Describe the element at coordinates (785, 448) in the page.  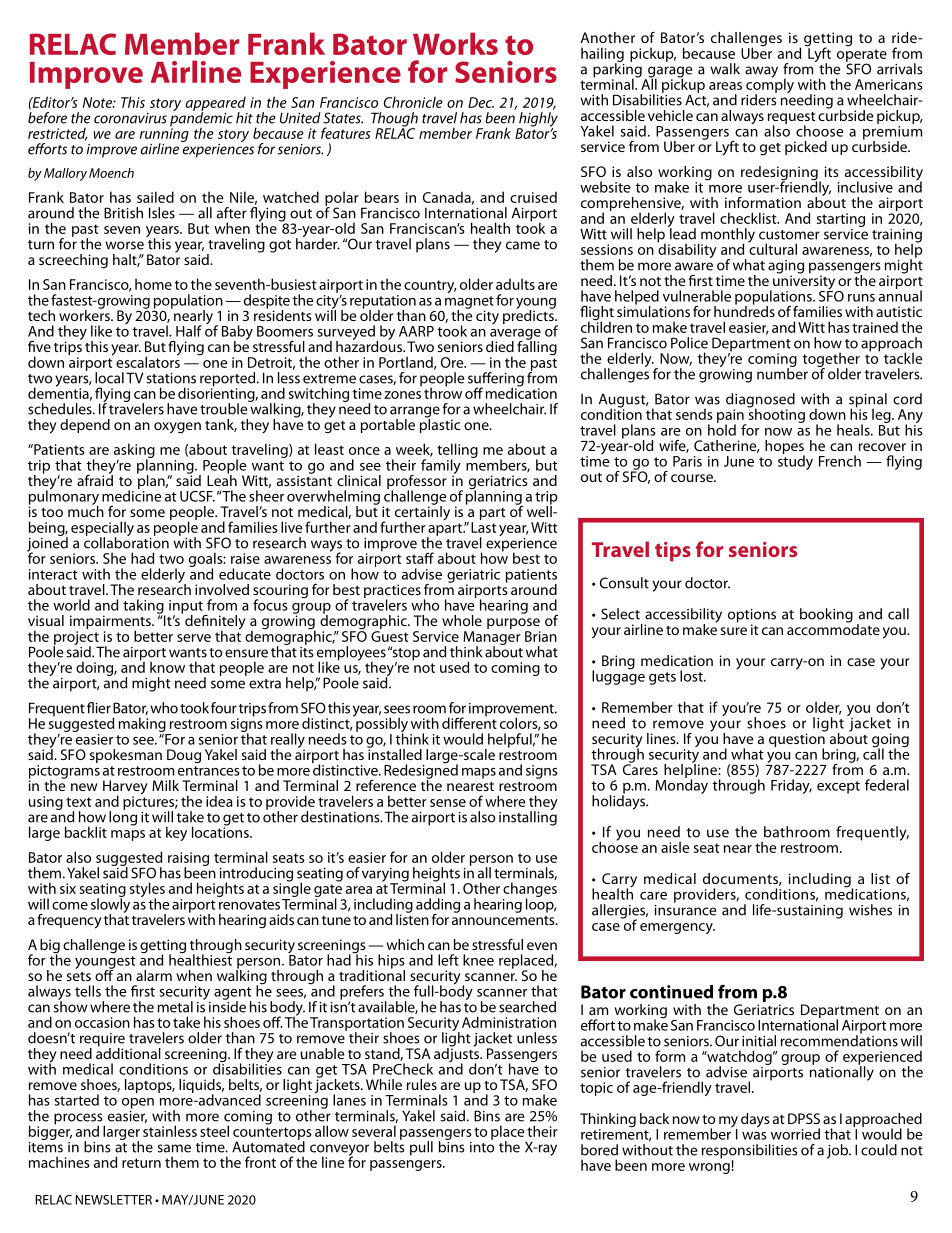
I see `hopes` at that location.
